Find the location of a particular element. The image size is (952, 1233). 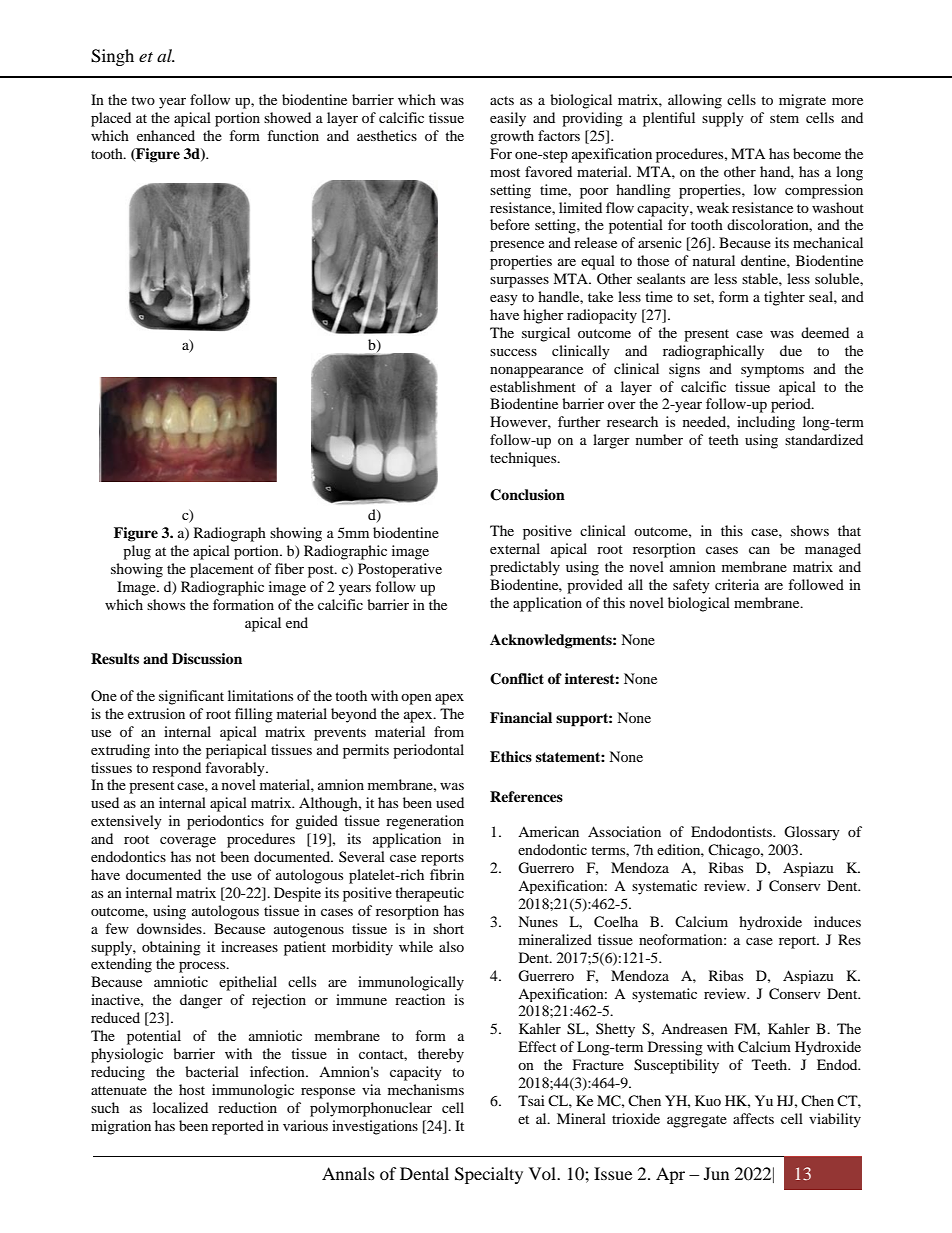

migrate is located at coordinates (802, 101).
